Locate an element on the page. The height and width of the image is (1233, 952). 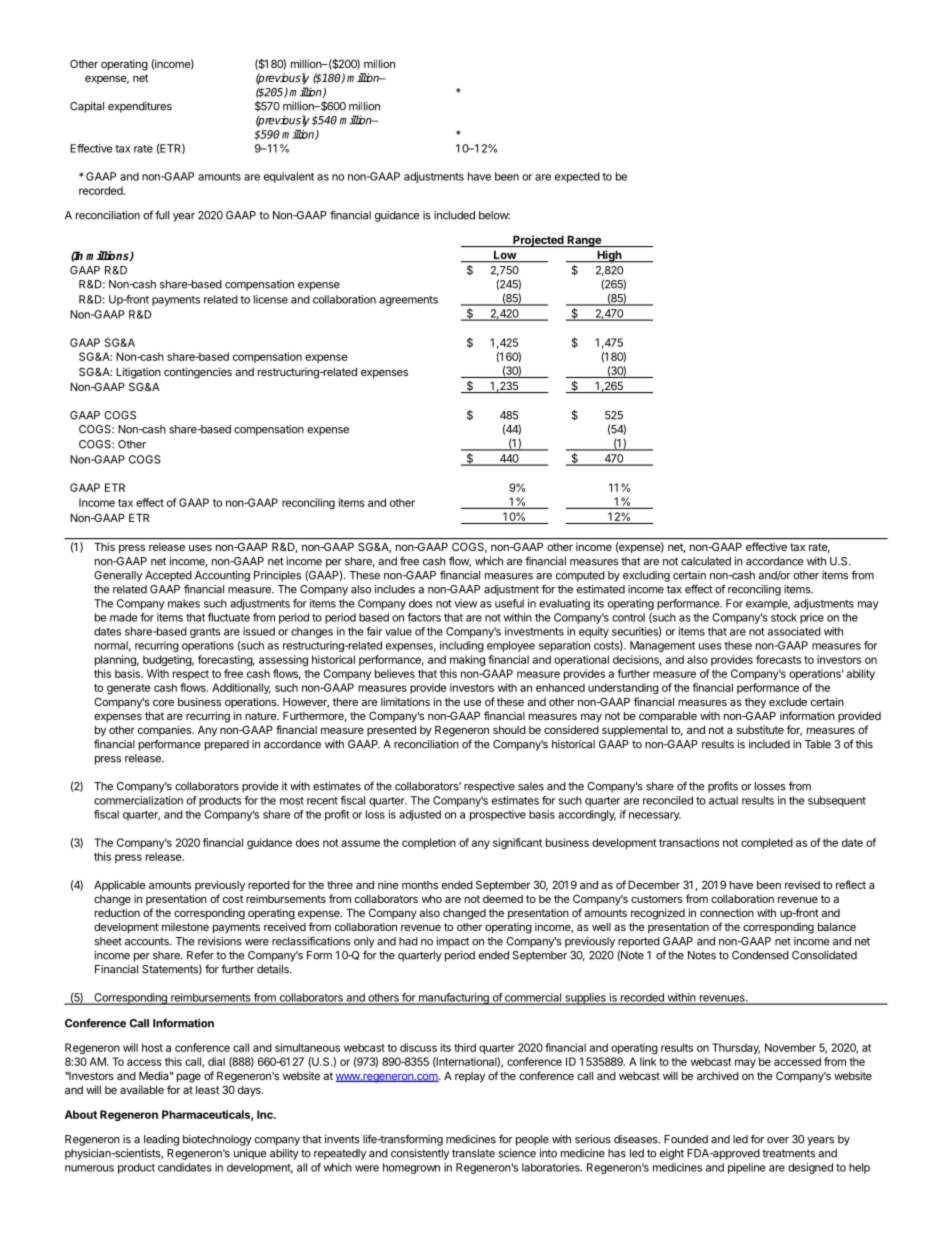
includes is located at coordinates (395, 589).
